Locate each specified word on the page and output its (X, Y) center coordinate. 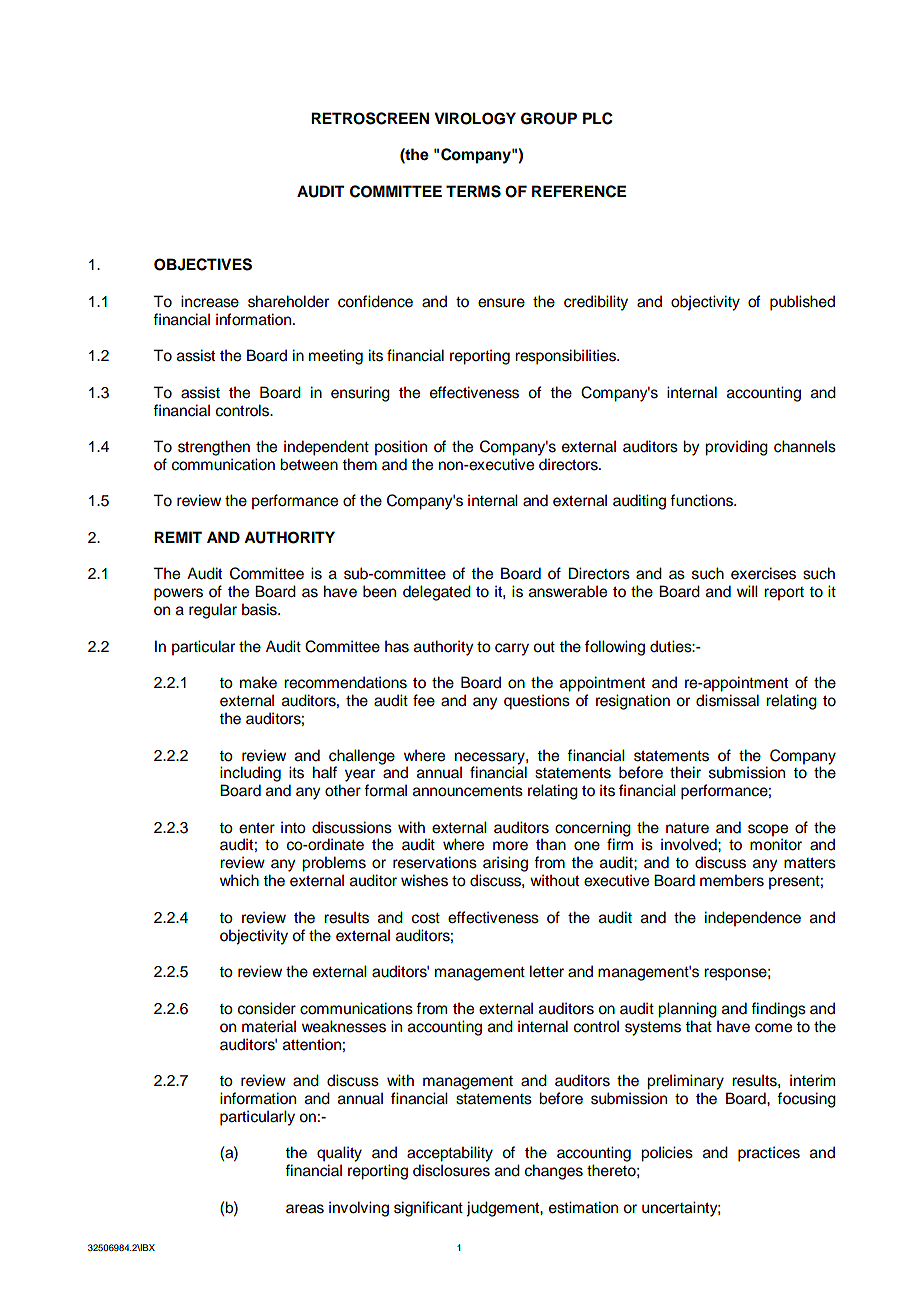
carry (512, 649)
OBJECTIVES (203, 264)
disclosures (451, 1170)
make (258, 682)
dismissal (727, 700)
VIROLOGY (475, 118)
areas (305, 1209)
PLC (598, 118)
